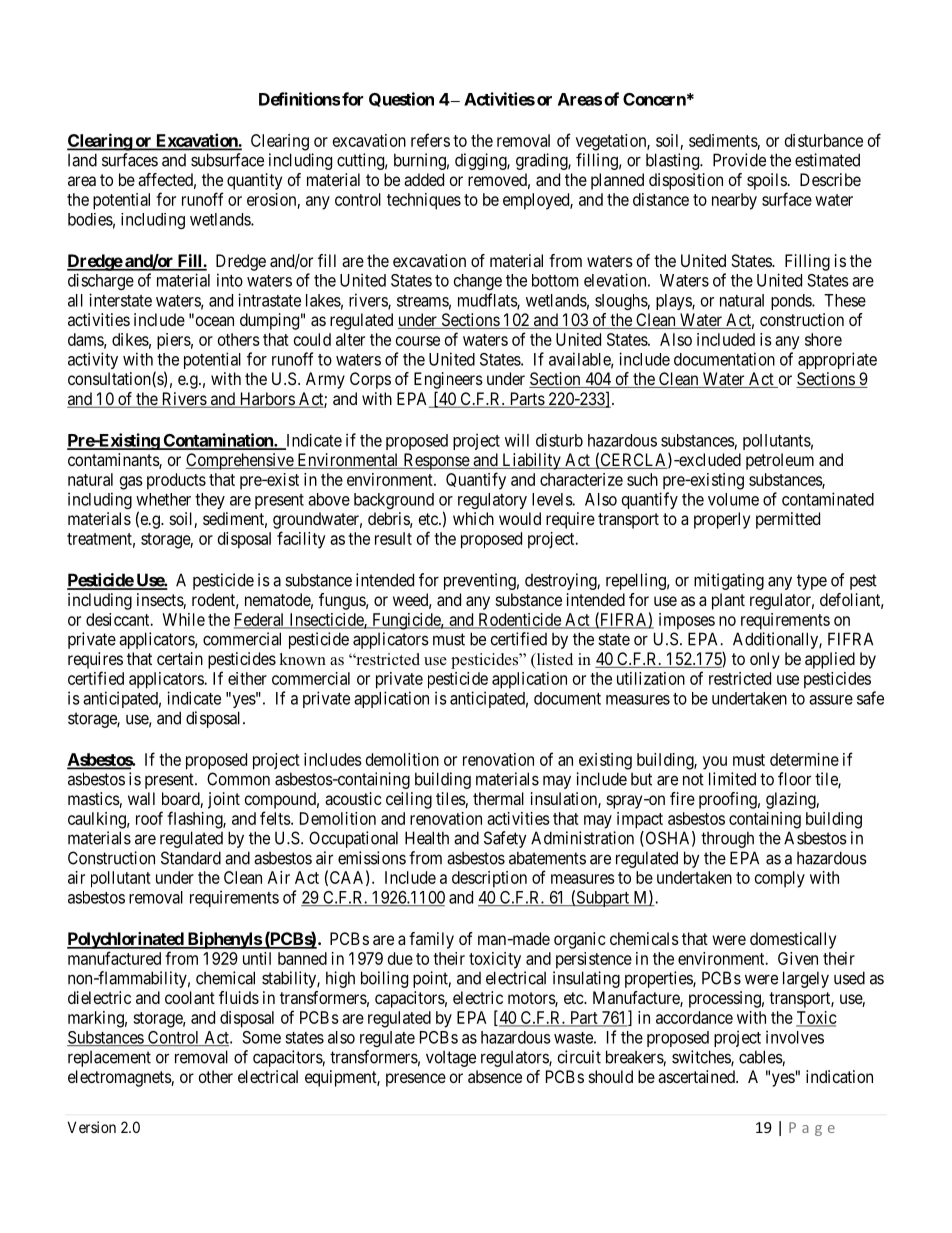 This screenshot has width=952, height=1233. Describe the element at coordinates (553, 660) in the screenshot. I see `listed` at that location.
